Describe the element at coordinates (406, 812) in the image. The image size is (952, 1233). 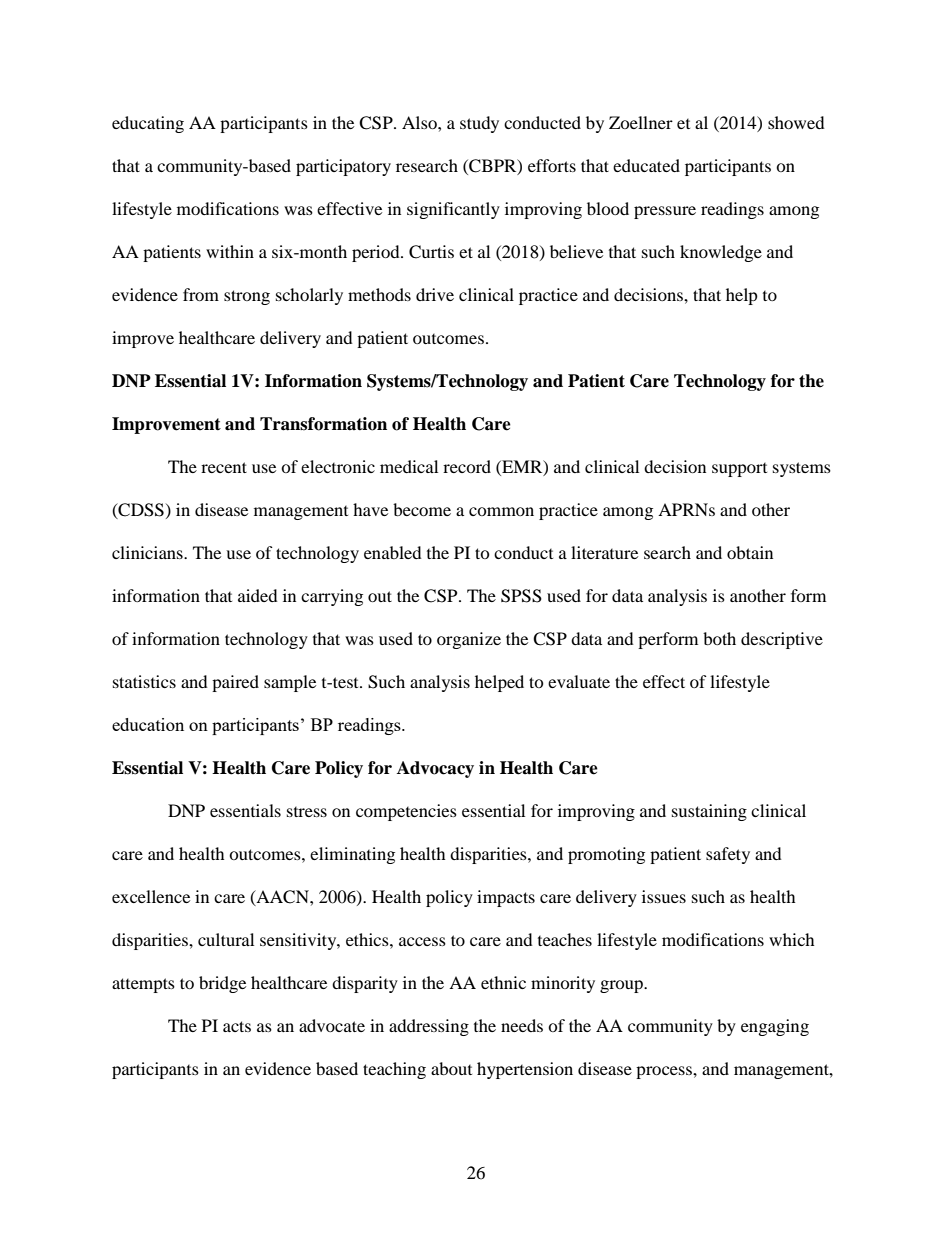
I see `competencies` at that location.
